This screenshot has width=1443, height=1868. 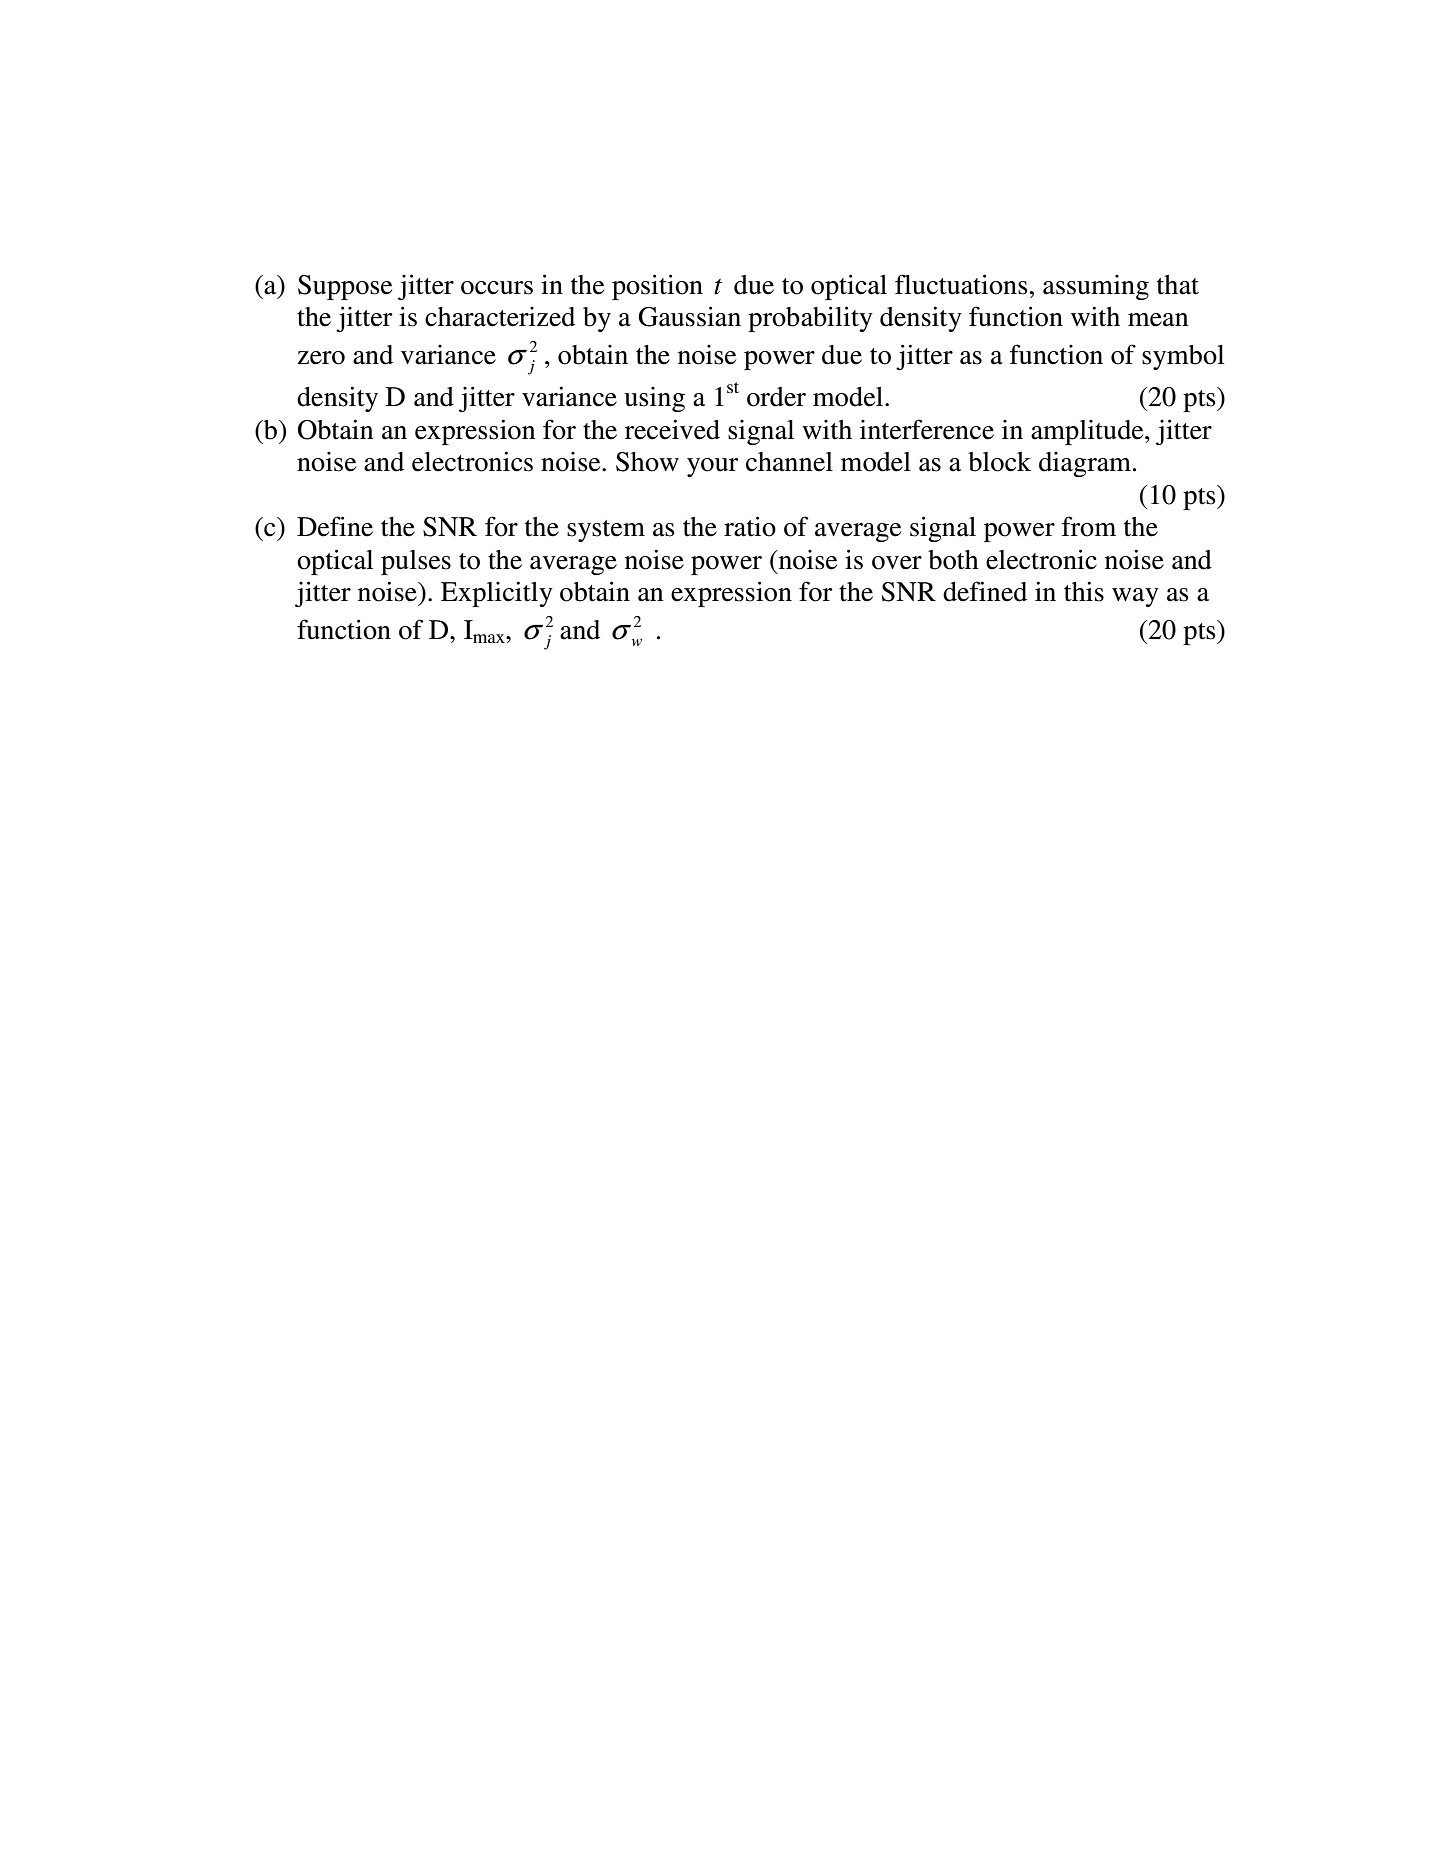 I want to click on from, so click(x=1089, y=526).
